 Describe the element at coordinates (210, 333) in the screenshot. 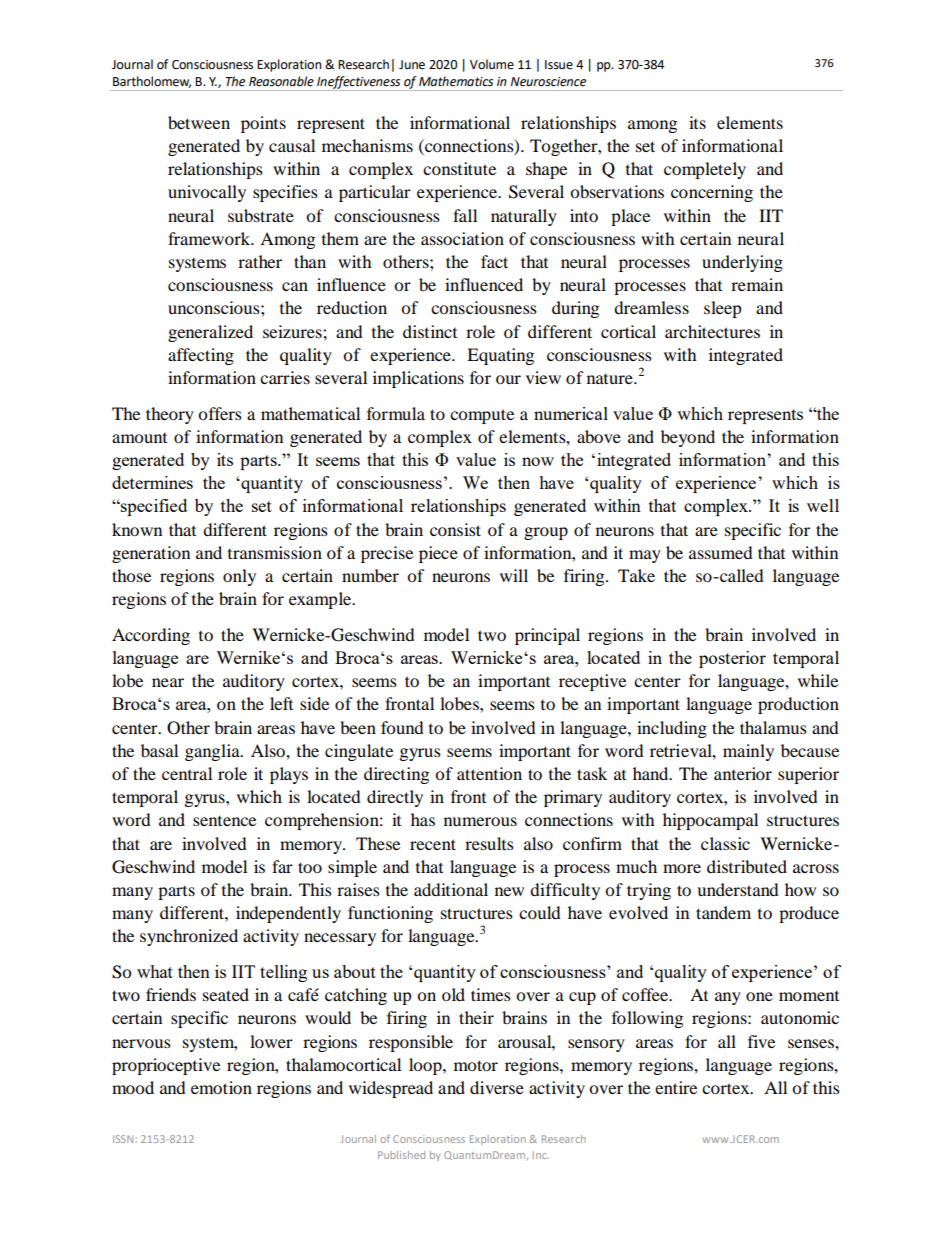

I see `generalized` at that location.
